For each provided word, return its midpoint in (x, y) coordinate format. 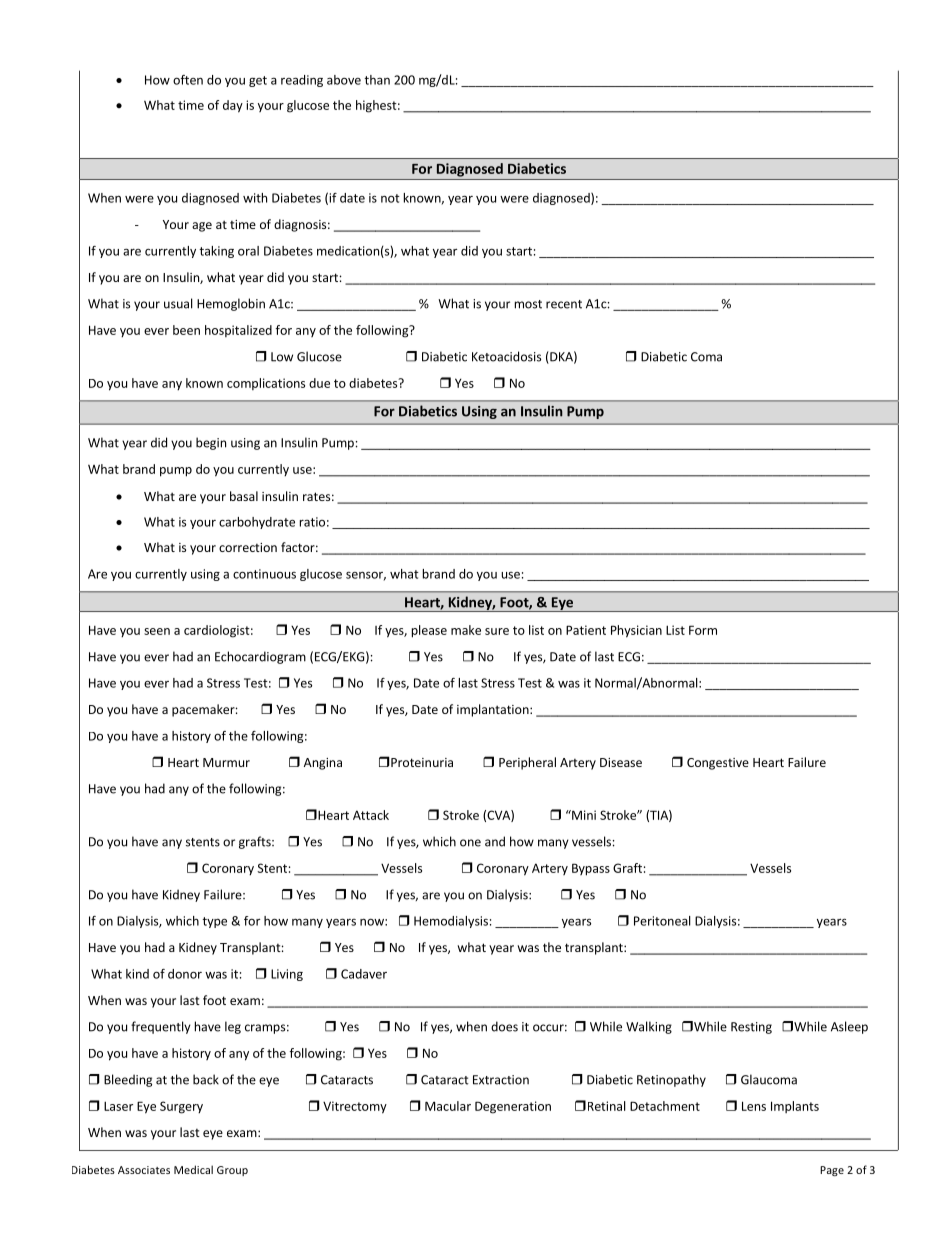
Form (703, 630)
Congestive (718, 764)
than (377, 80)
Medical (193, 1169)
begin (211, 443)
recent (564, 304)
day (233, 106)
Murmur (226, 762)
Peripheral (527, 763)
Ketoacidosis (506, 356)
